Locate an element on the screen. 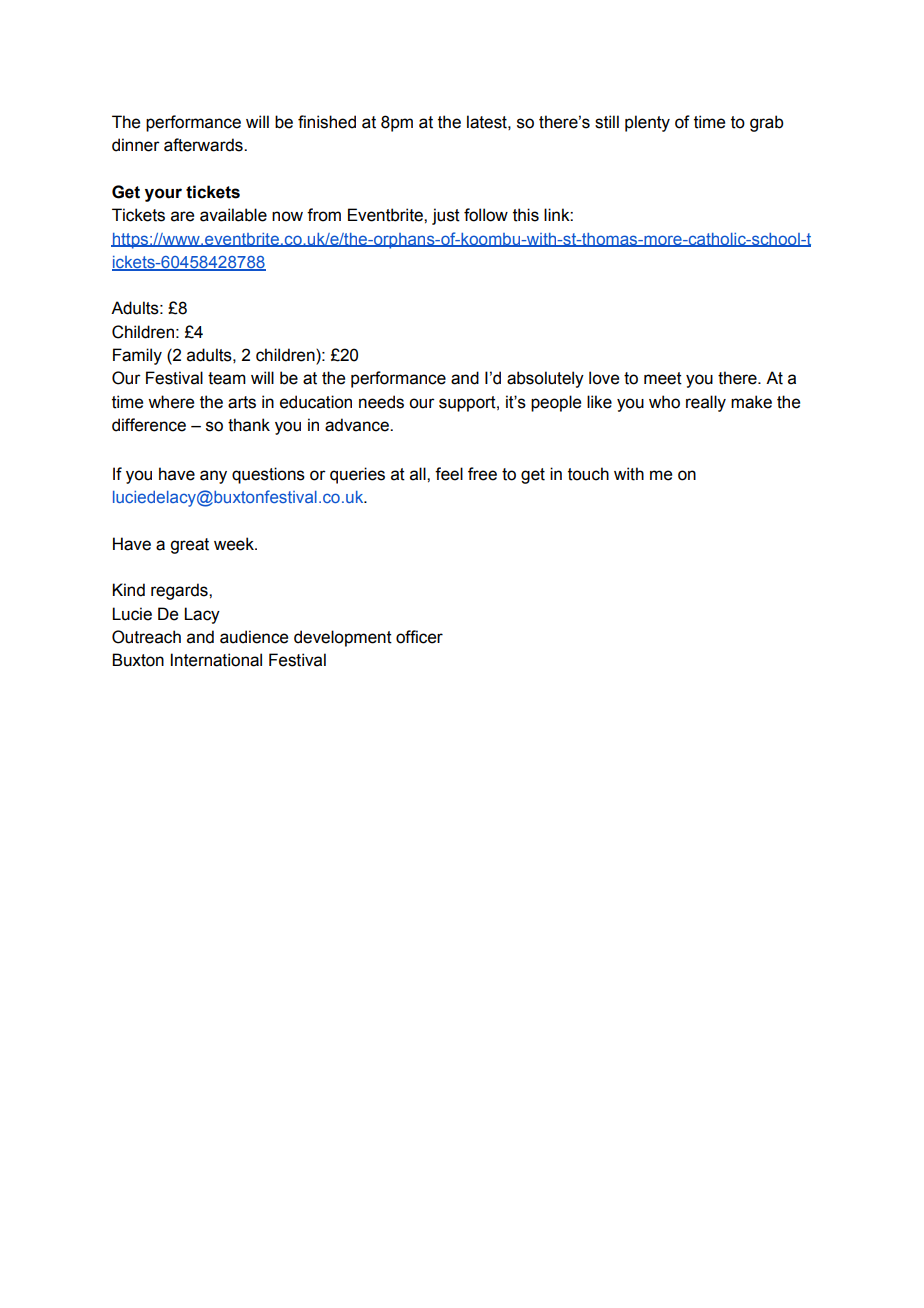  plenty is located at coordinates (647, 123).
